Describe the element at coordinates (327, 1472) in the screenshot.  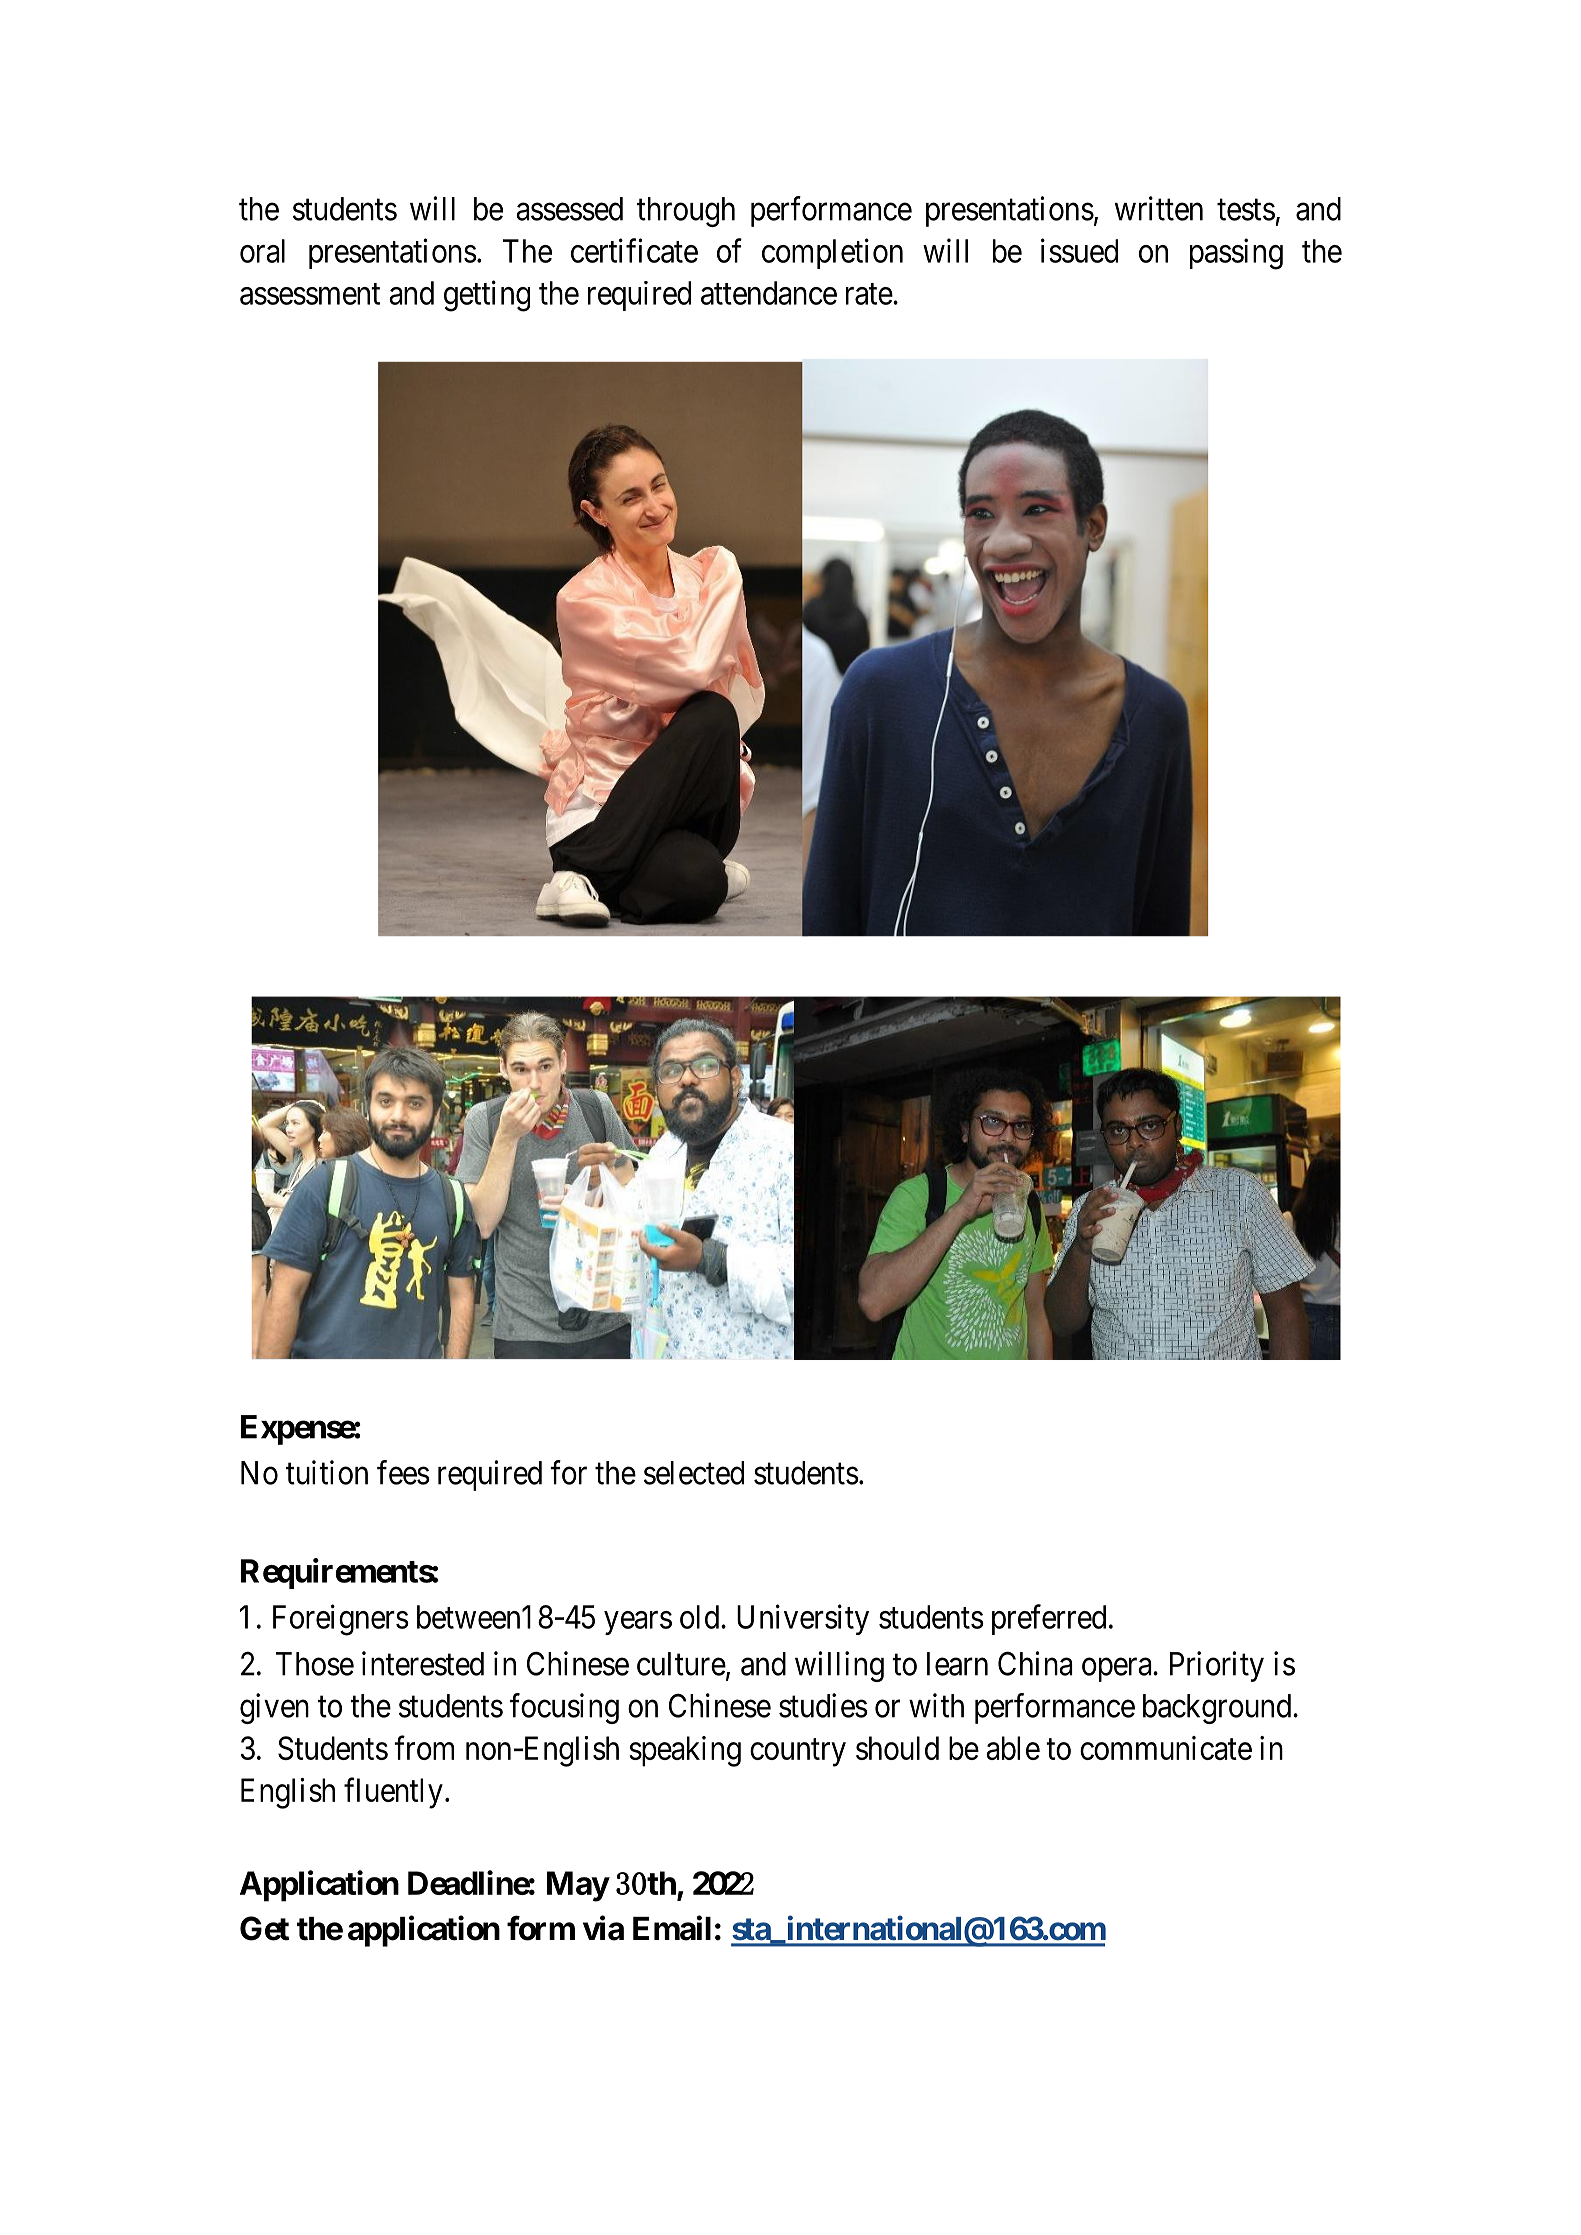
I see `tuition` at that location.
